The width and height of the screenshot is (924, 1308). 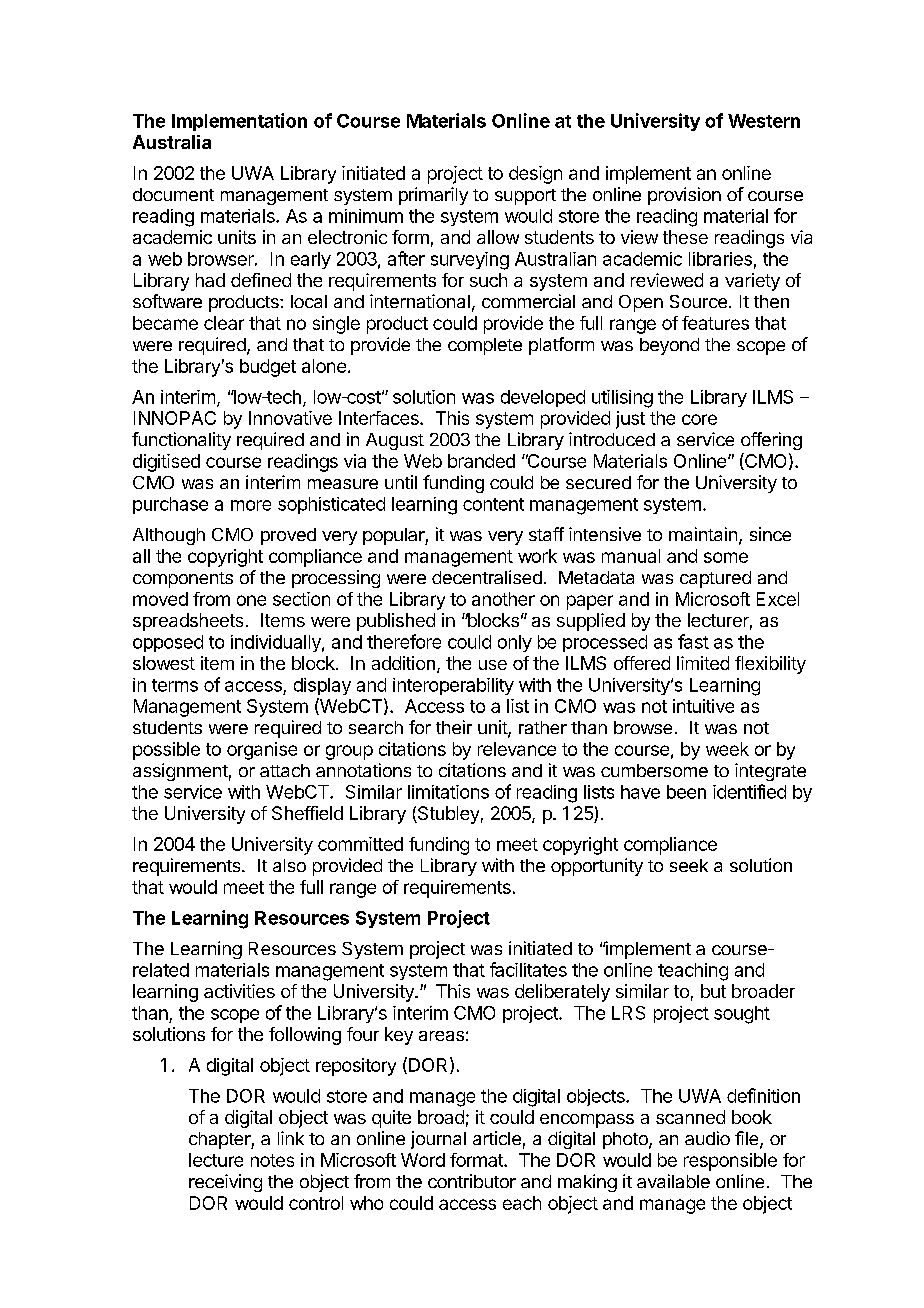 I want to click on provision, so click(x=684, y=196).
